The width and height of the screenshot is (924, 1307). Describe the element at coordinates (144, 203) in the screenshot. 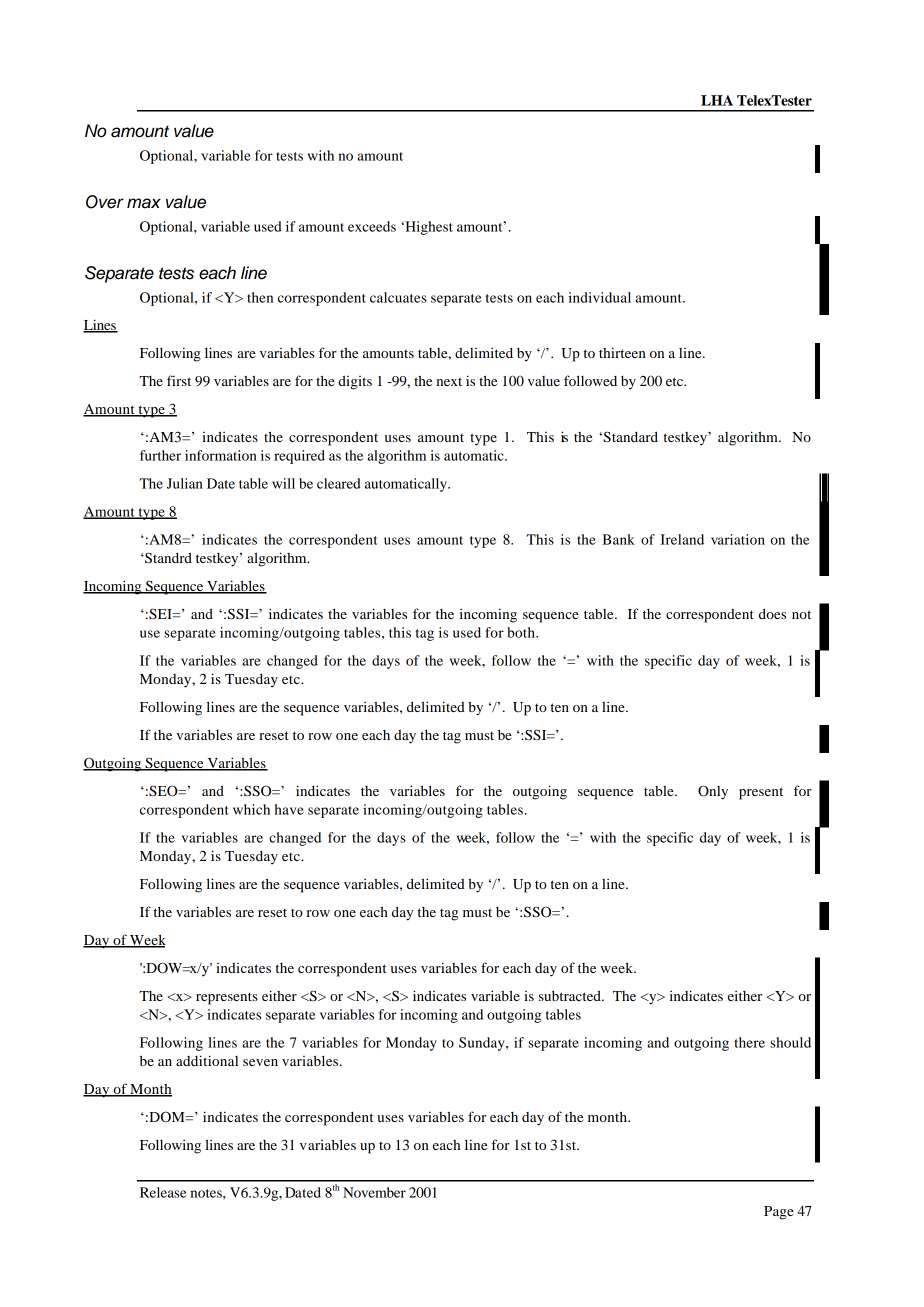

I see `max` at that location.
